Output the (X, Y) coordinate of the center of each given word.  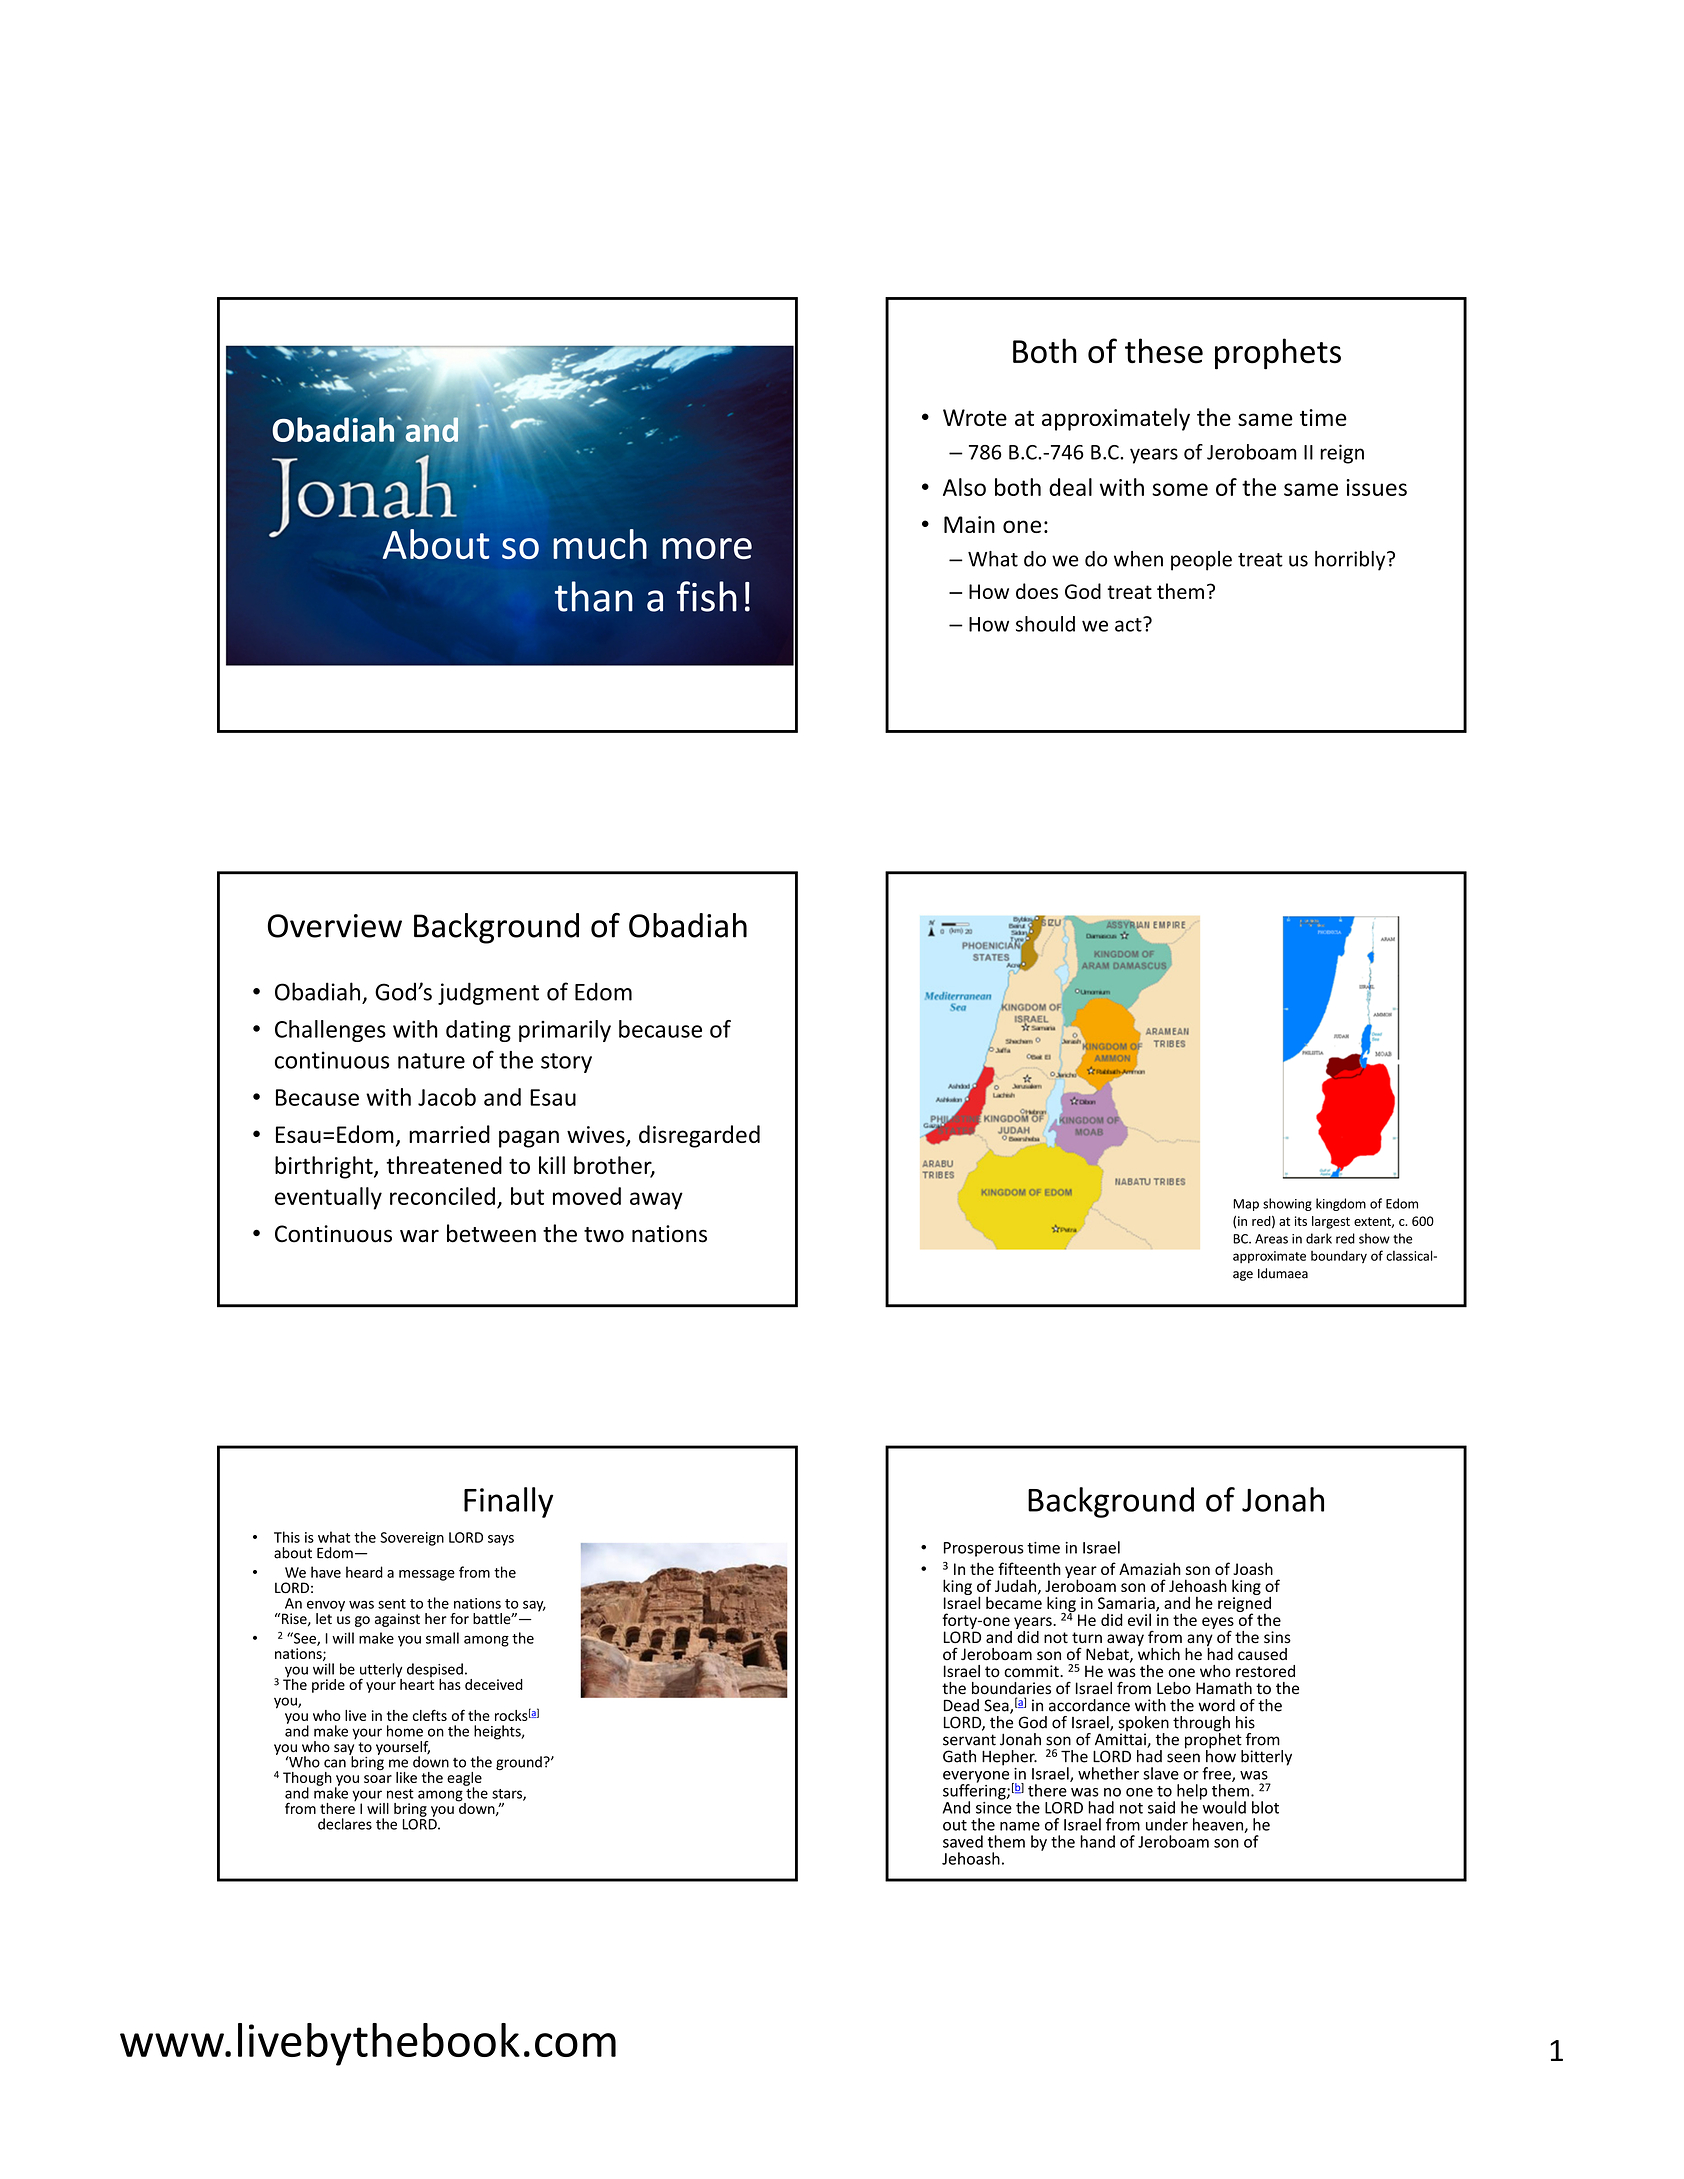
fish (707, 596)
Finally (508, 1502)
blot (1265, 1807)
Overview (335, 926)
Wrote (975, 417)
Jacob (447, 1097)
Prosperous (984, 1549)
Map (1246, 1205)
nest (400, 1794)
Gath (959, 1756)
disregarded (699, 1136)
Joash (1253, 1568)
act (1129, 624)
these (1164, 351)
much (600, 544)
